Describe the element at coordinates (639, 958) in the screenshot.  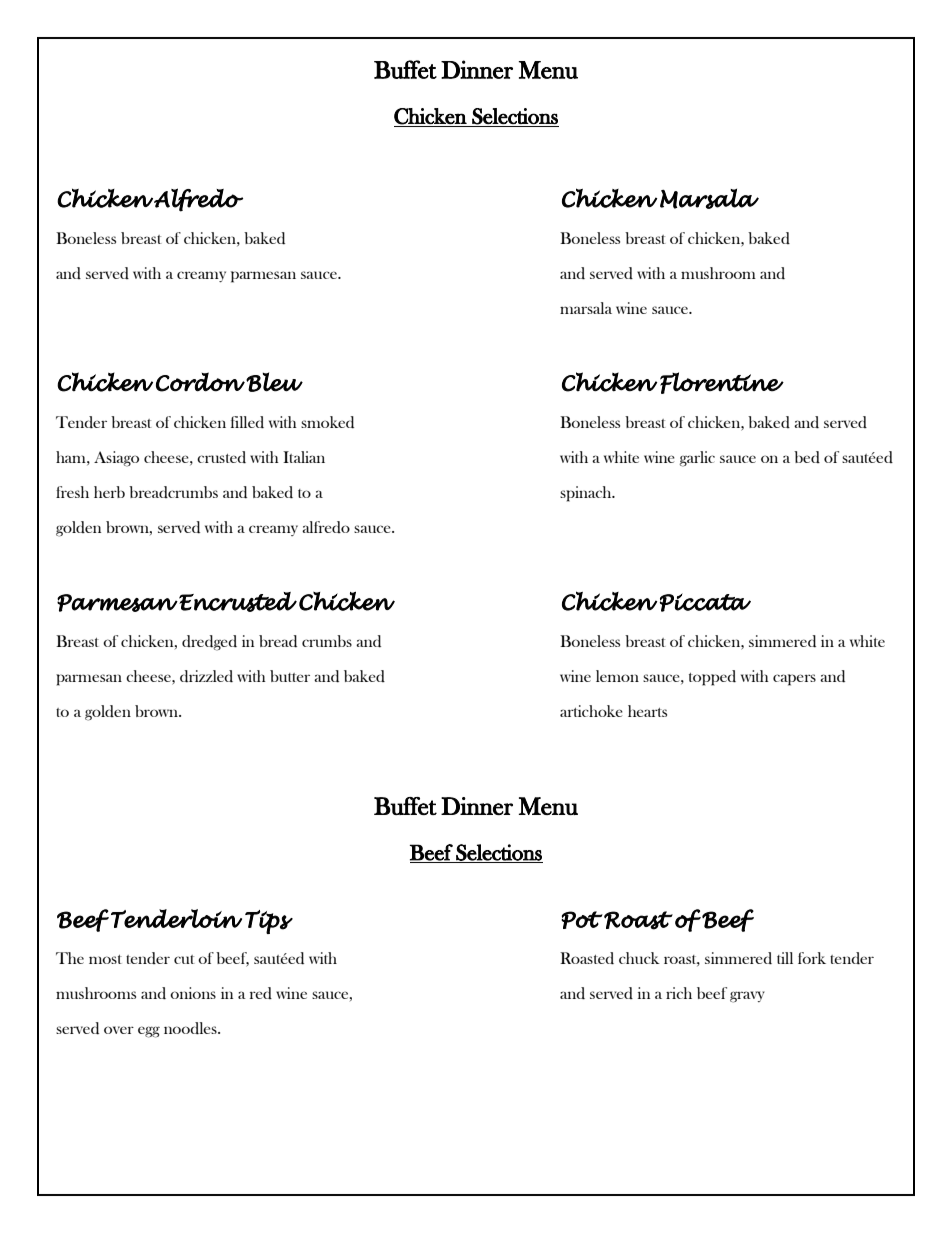
I see `chuck` at that location.
